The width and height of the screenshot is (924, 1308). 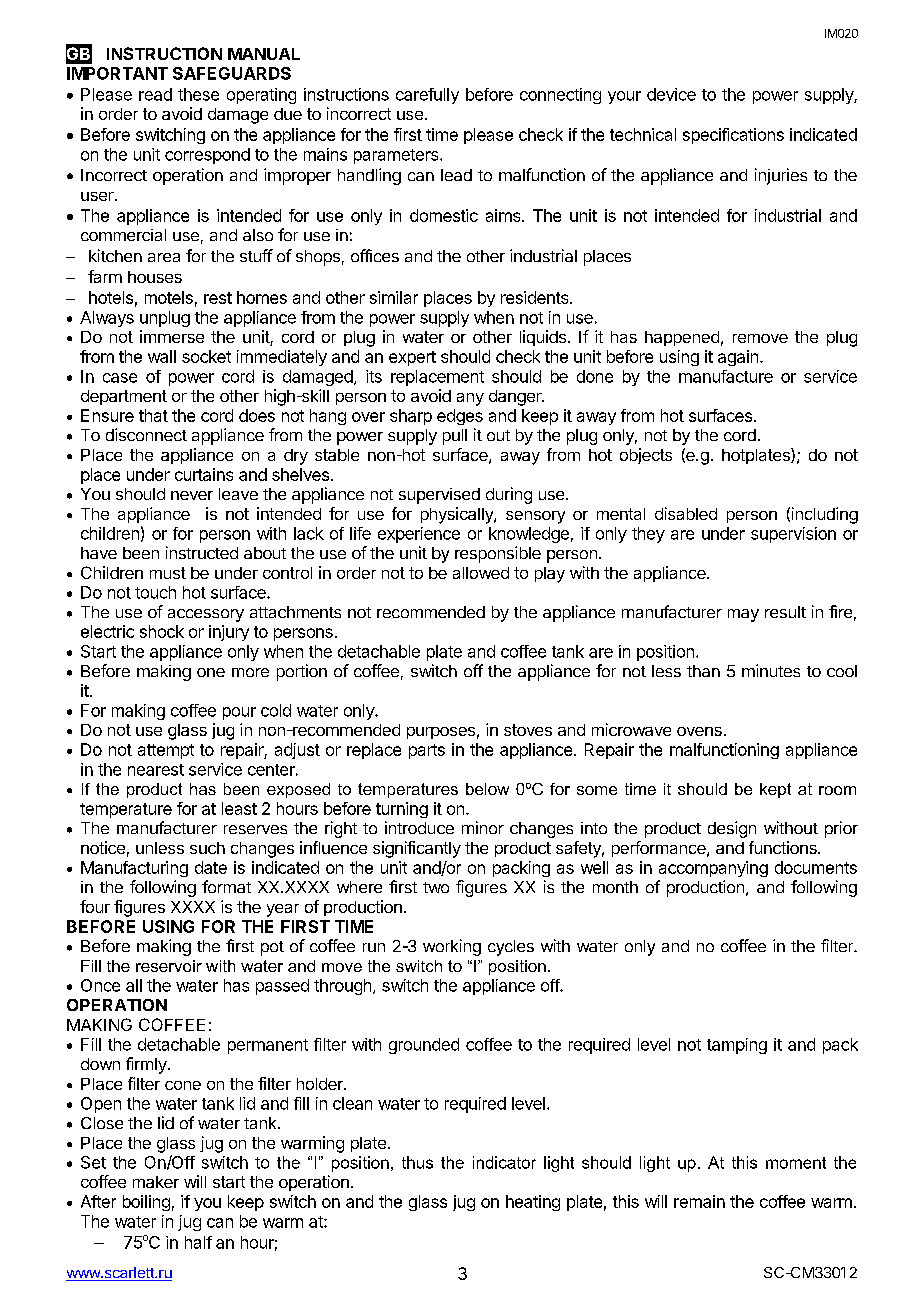 I want to click on pull, so click(x=455, y=437).
